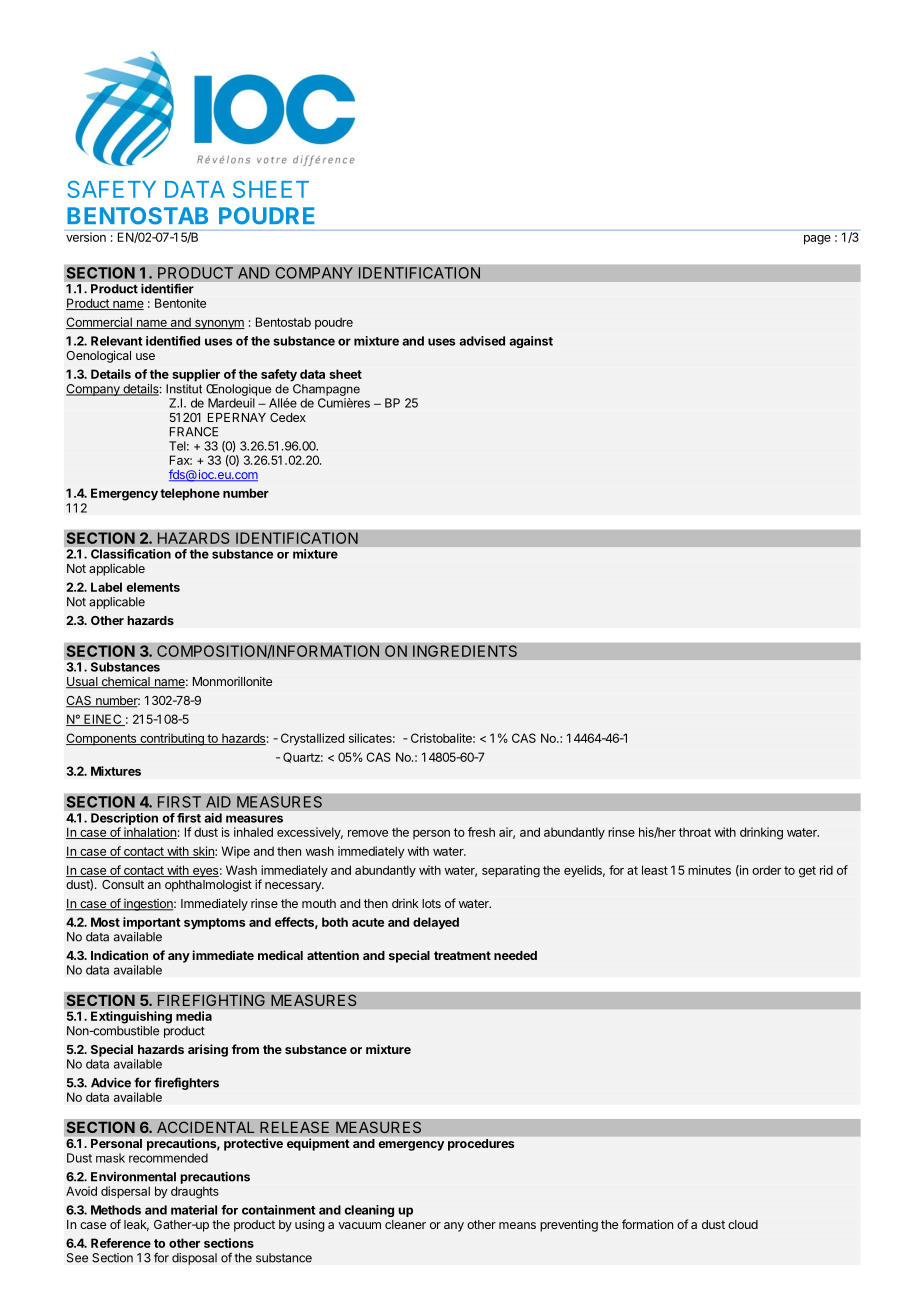 This page has height=1308, width=924. I want to click on material, so click(194, 1210).
